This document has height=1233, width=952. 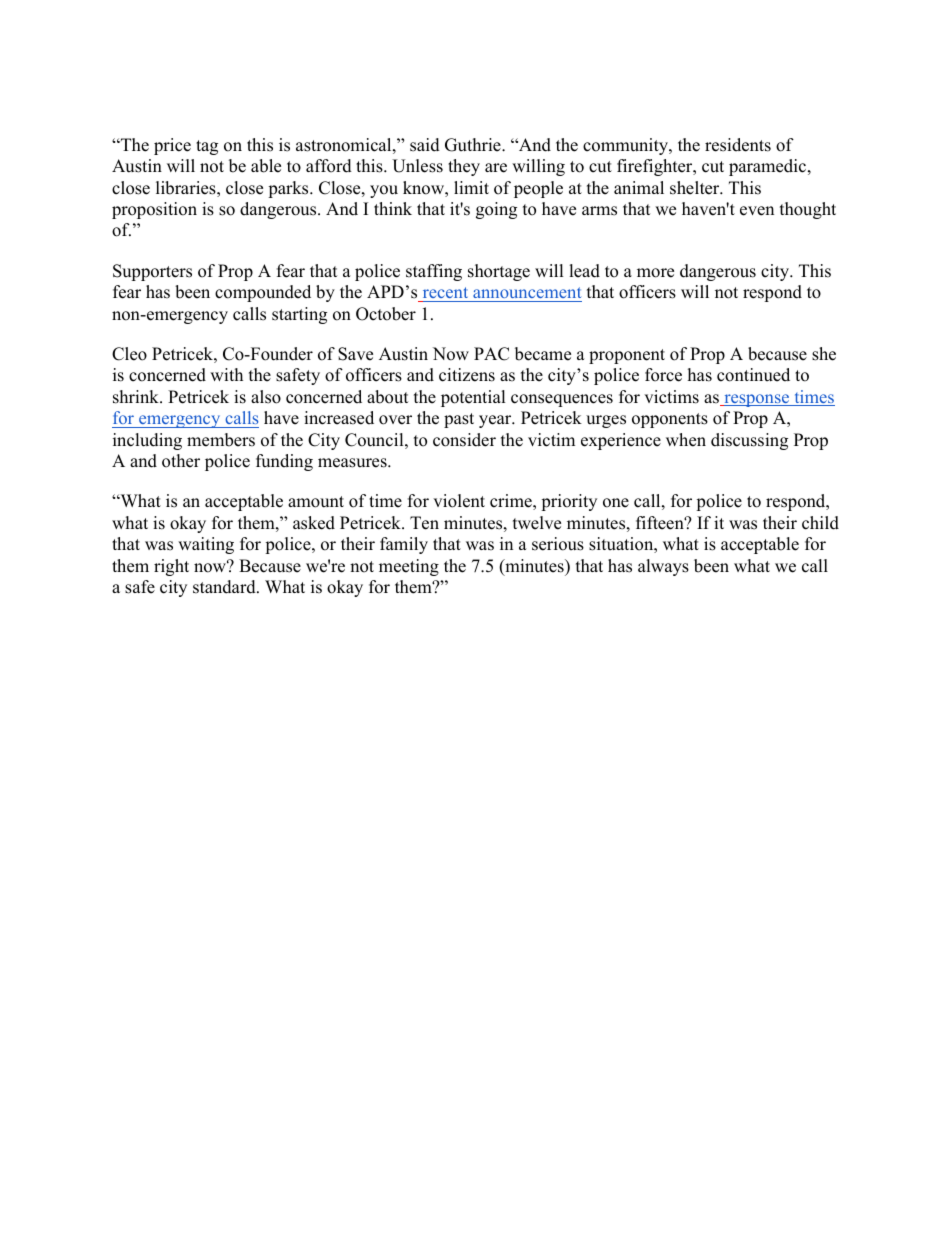 I want to click on residents, so click(x=738, y=145).
